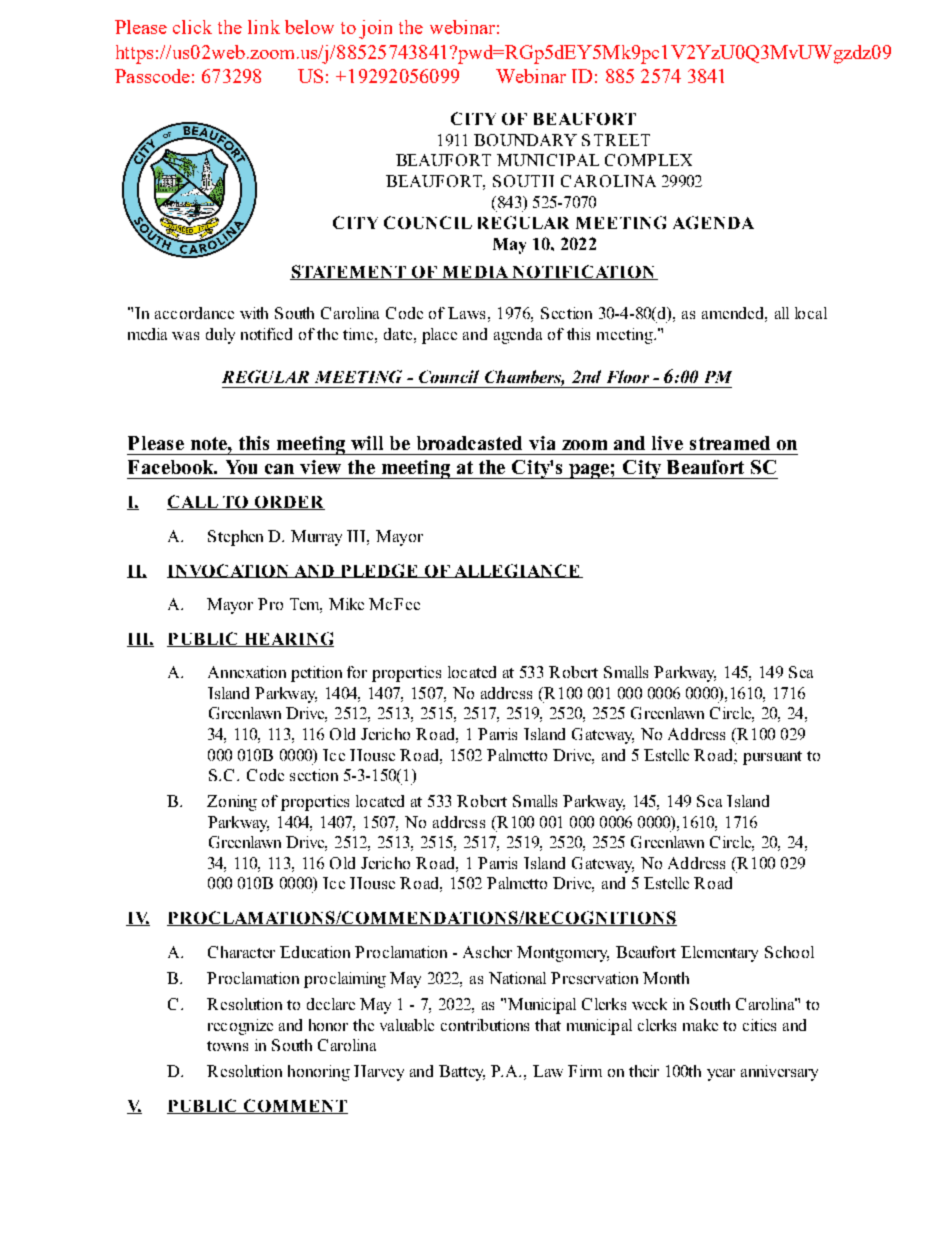 The height and width of the screenshot is (1233, 952). What do you see at coordinates (648, 160) in the screenshot?
I see `COMPLEX` at bounding box center [648, 160].
